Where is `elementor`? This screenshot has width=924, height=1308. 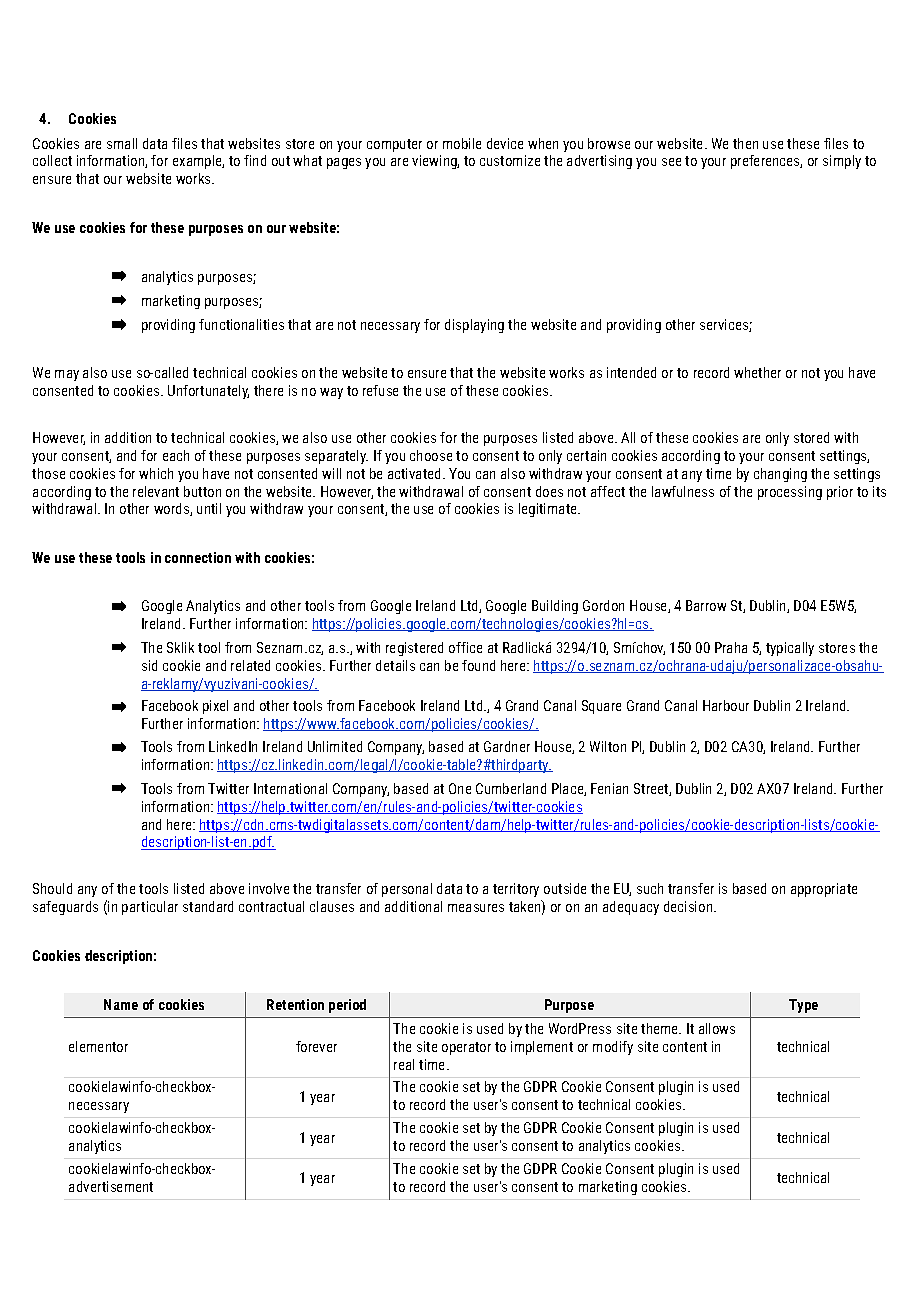 elementor is located at coordinates (98, 1046).
